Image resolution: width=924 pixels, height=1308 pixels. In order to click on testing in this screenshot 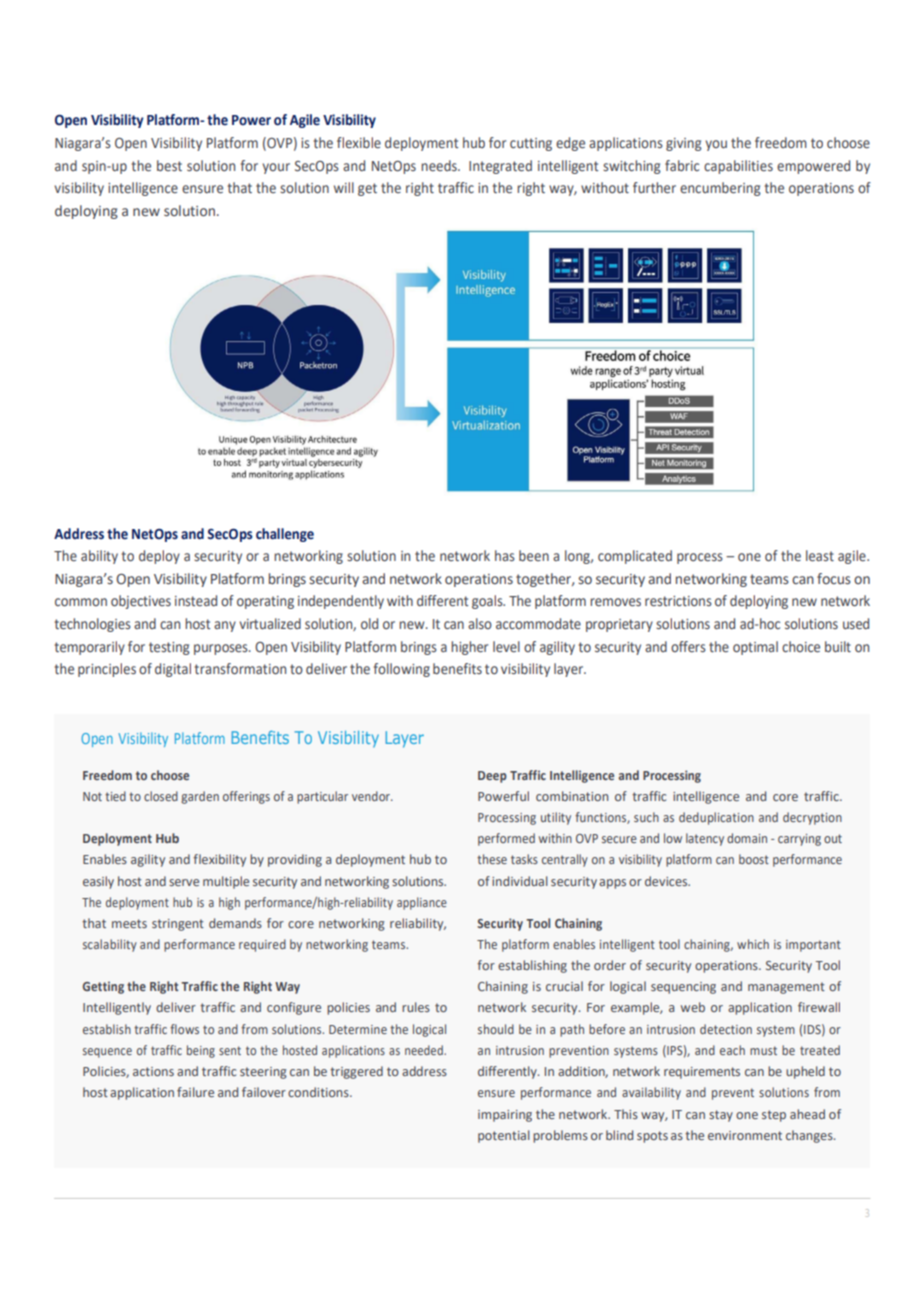, I will do `click(169, 648)`.
